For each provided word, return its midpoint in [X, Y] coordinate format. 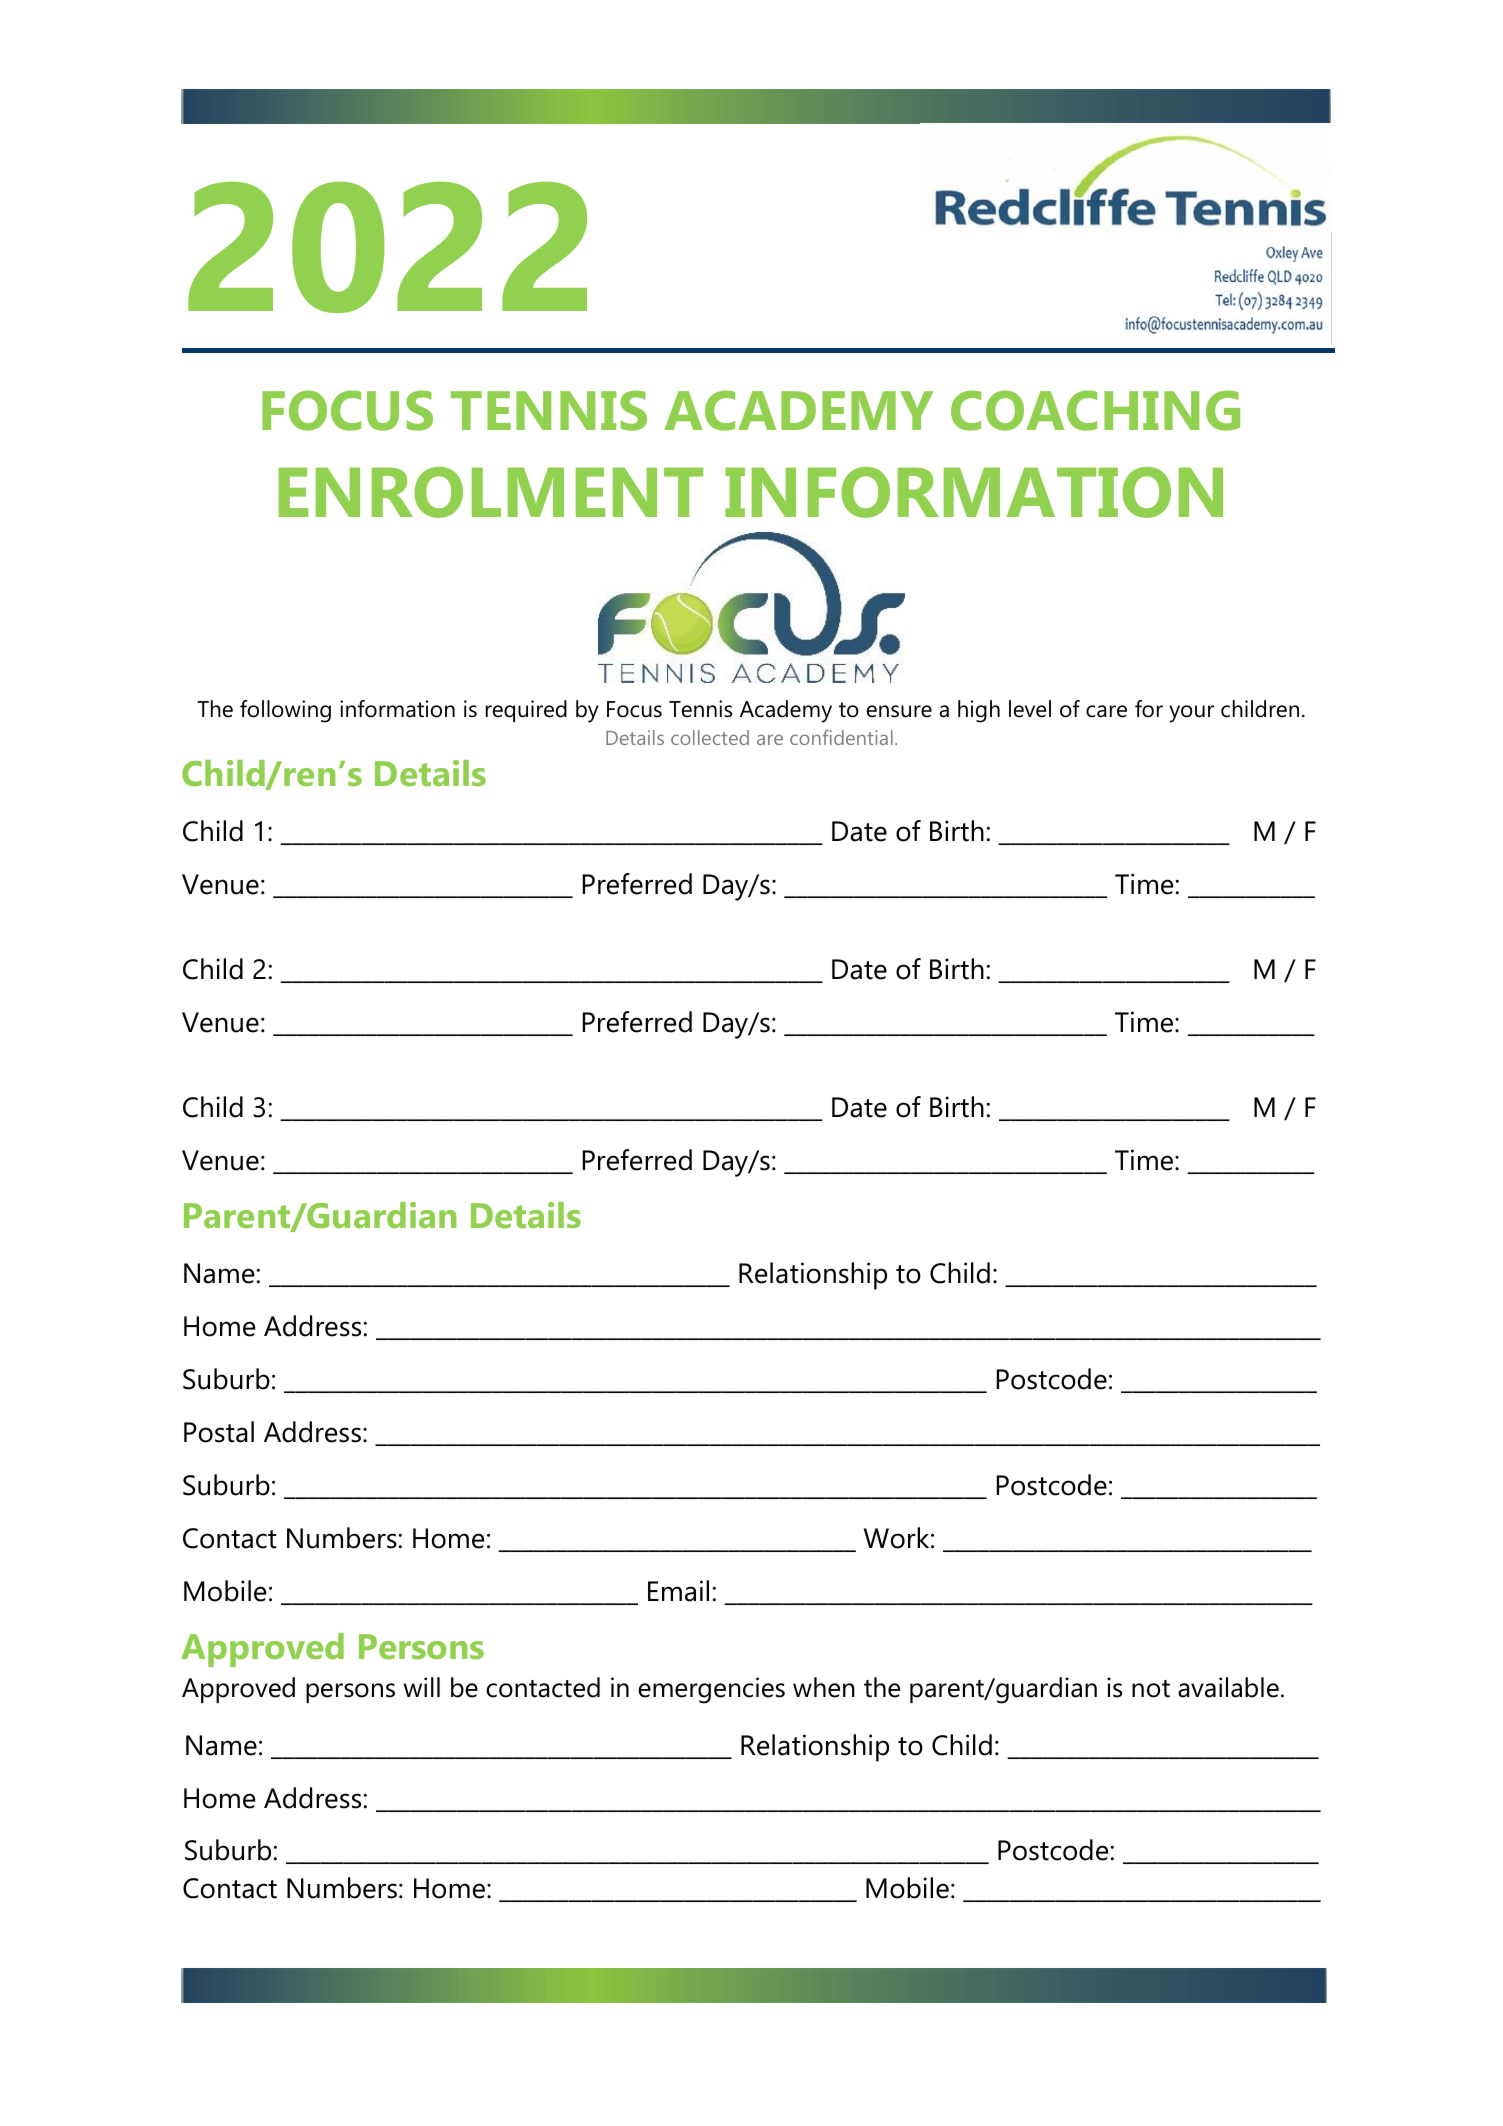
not [1151, 1689]
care [1106, 711]
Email [678, 1591]
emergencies [711, 1690]
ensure [899, 711]
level [1030, 709]
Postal [219, 1432]
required [526, 711]
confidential [841, 737]
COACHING [1095, 410]
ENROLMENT [491, 492]
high [979, 711]
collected [710, 737]
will [422, 1687]
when [824, 1687]
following [285, 711]
